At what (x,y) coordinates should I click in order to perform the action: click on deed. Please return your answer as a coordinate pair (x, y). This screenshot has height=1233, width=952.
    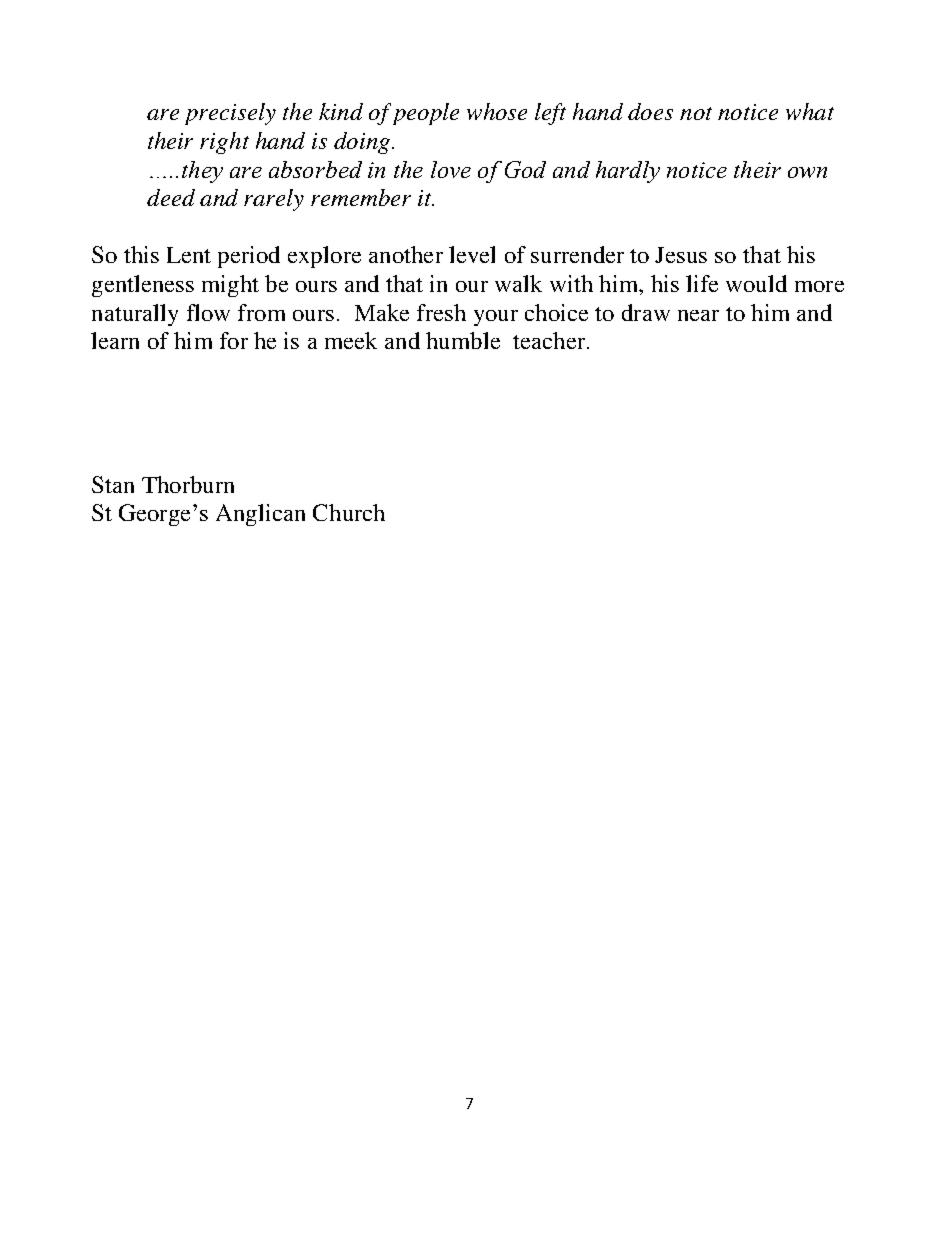
    Looking at the image, I should click on (171, 197).
